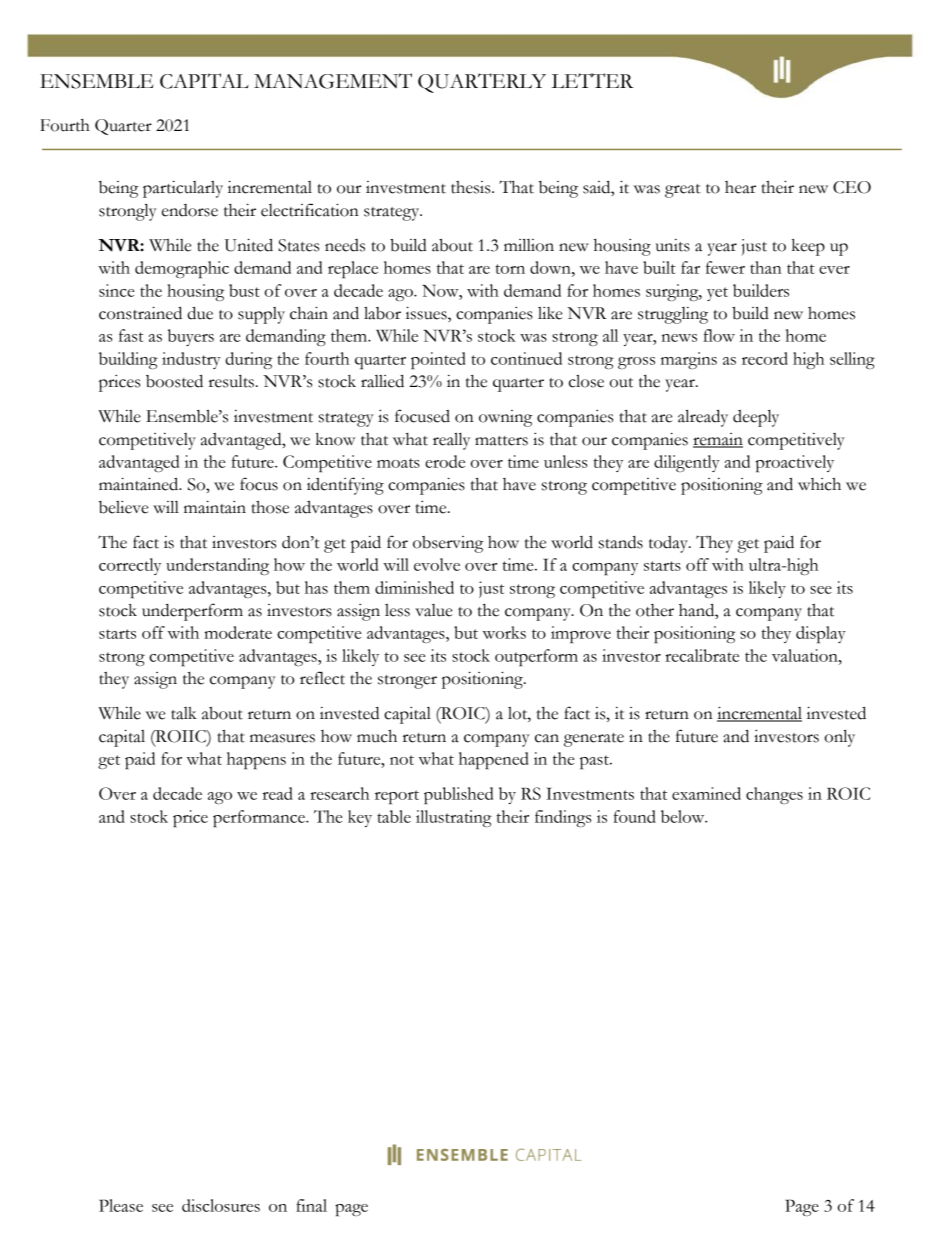 The image size is (952, 1233). Describe the element at coordinates (774, 795) in the screenshot. I see `changes` at that location.
